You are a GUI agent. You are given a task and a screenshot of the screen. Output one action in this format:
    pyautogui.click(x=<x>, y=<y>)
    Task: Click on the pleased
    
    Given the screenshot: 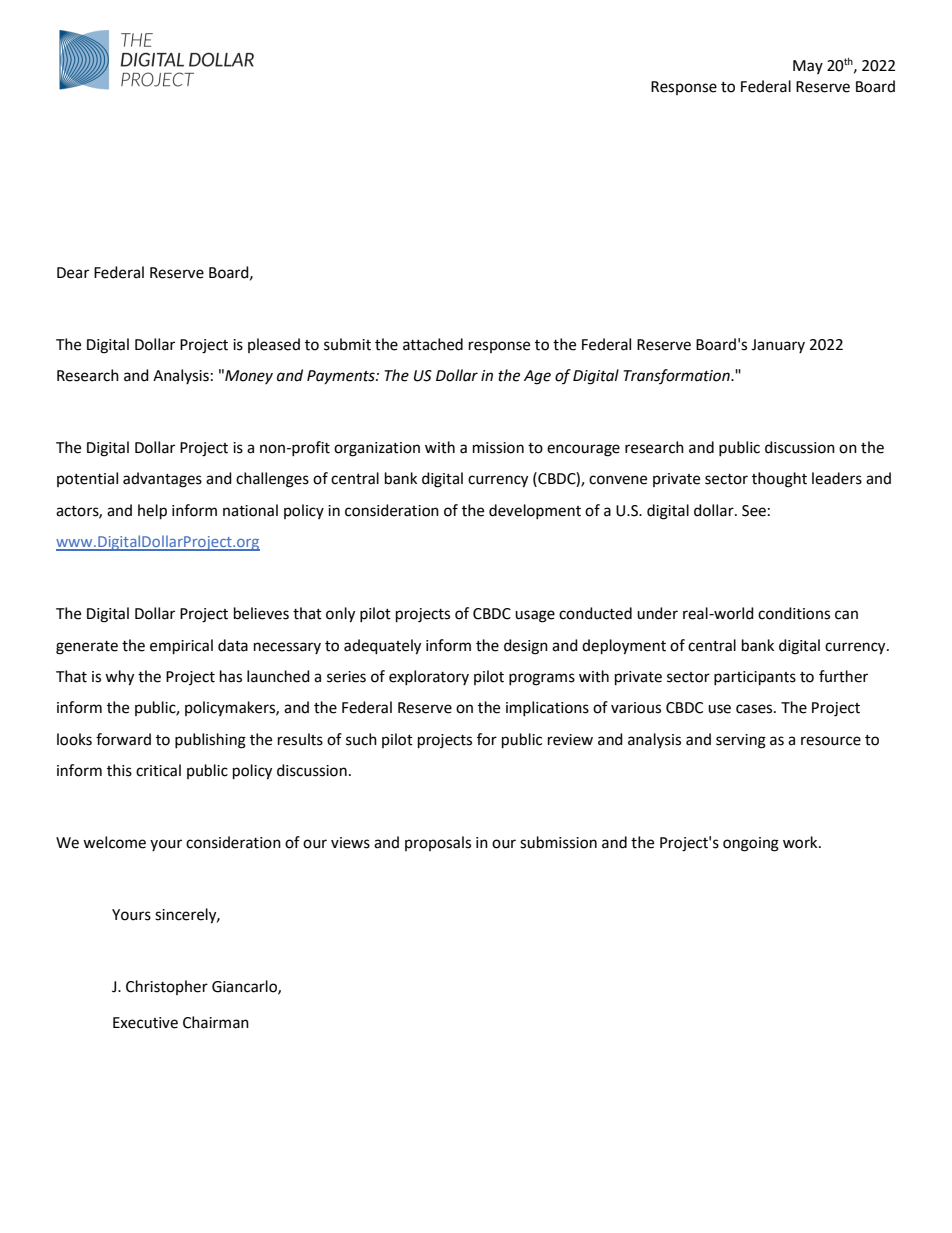 What is the action you would take?
    pyautogui.click(x=274, y=345)
